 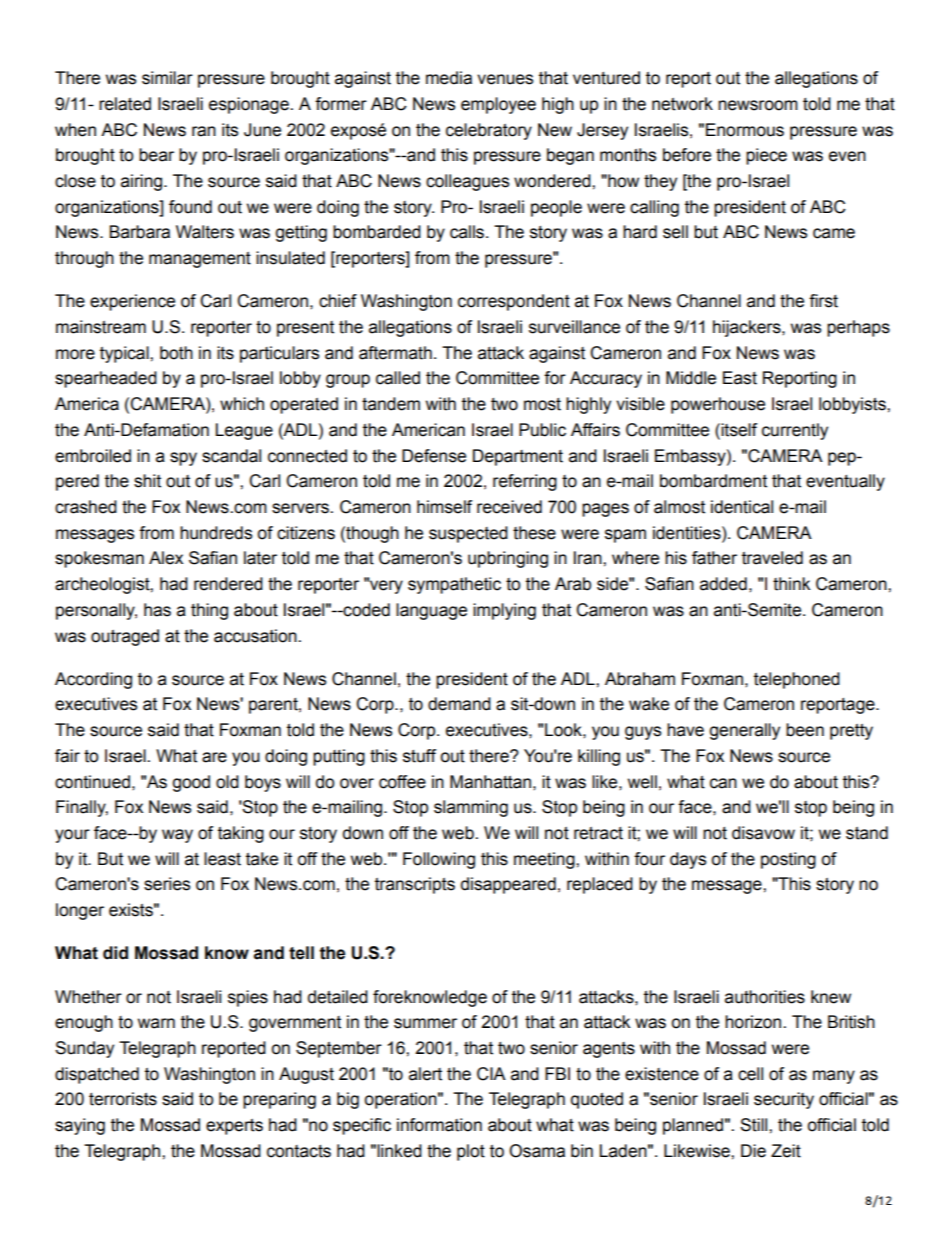 What do you see at coordinates (191, 783) in the screenshot?
I see `good` at bounding box center [191, 783].
